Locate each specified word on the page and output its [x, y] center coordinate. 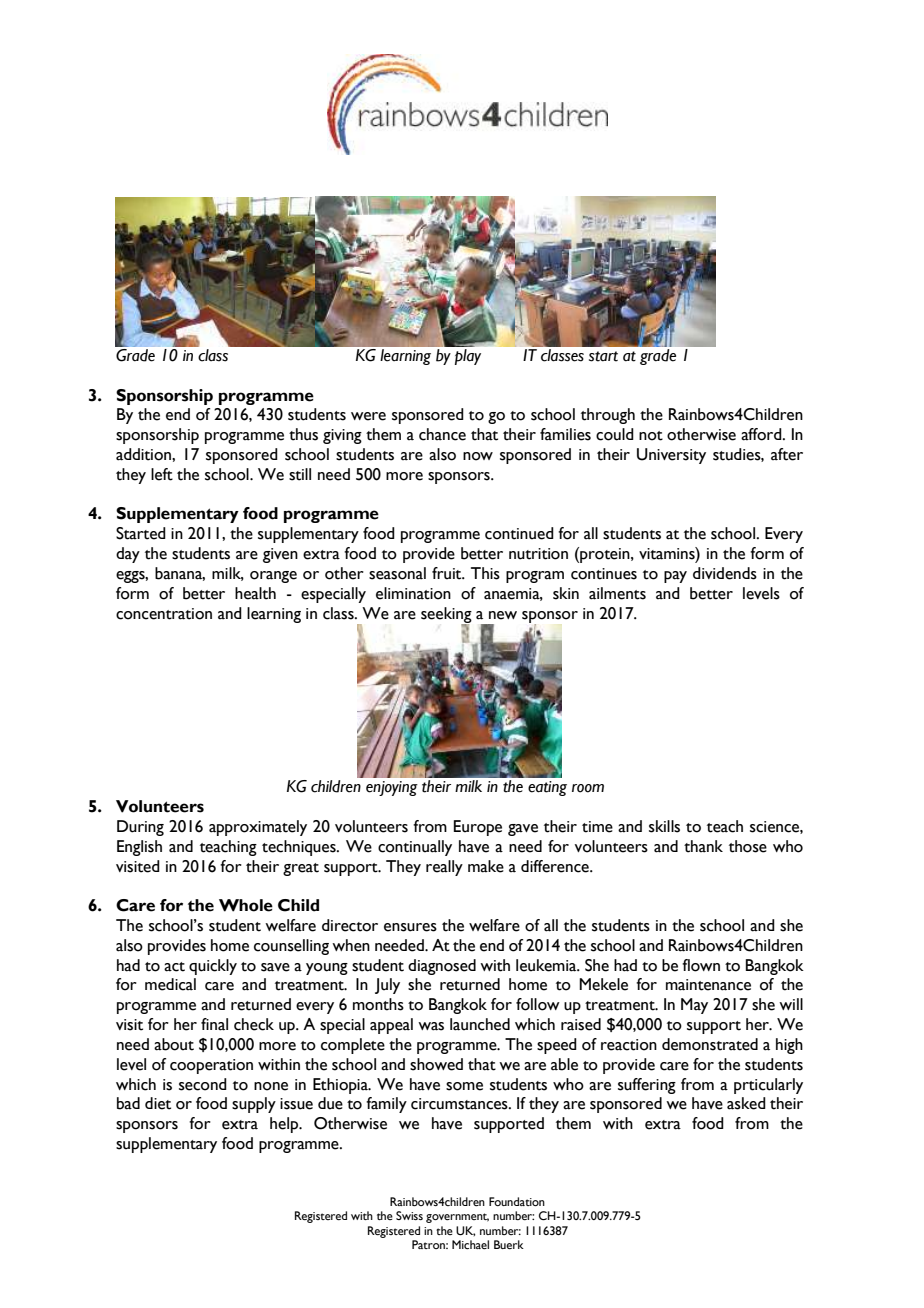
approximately [258, 828]
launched [480, 1024]
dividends [725, 573]
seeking [446, 616]
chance [442, 434]
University [671, 456]
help [285, 1125]
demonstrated [710, 1044]
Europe [478, 828]
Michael [470, 1244]
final [214, 1024]
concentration [164, 614]
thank [703, 846]
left [162, 474]
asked [746, 1103]
